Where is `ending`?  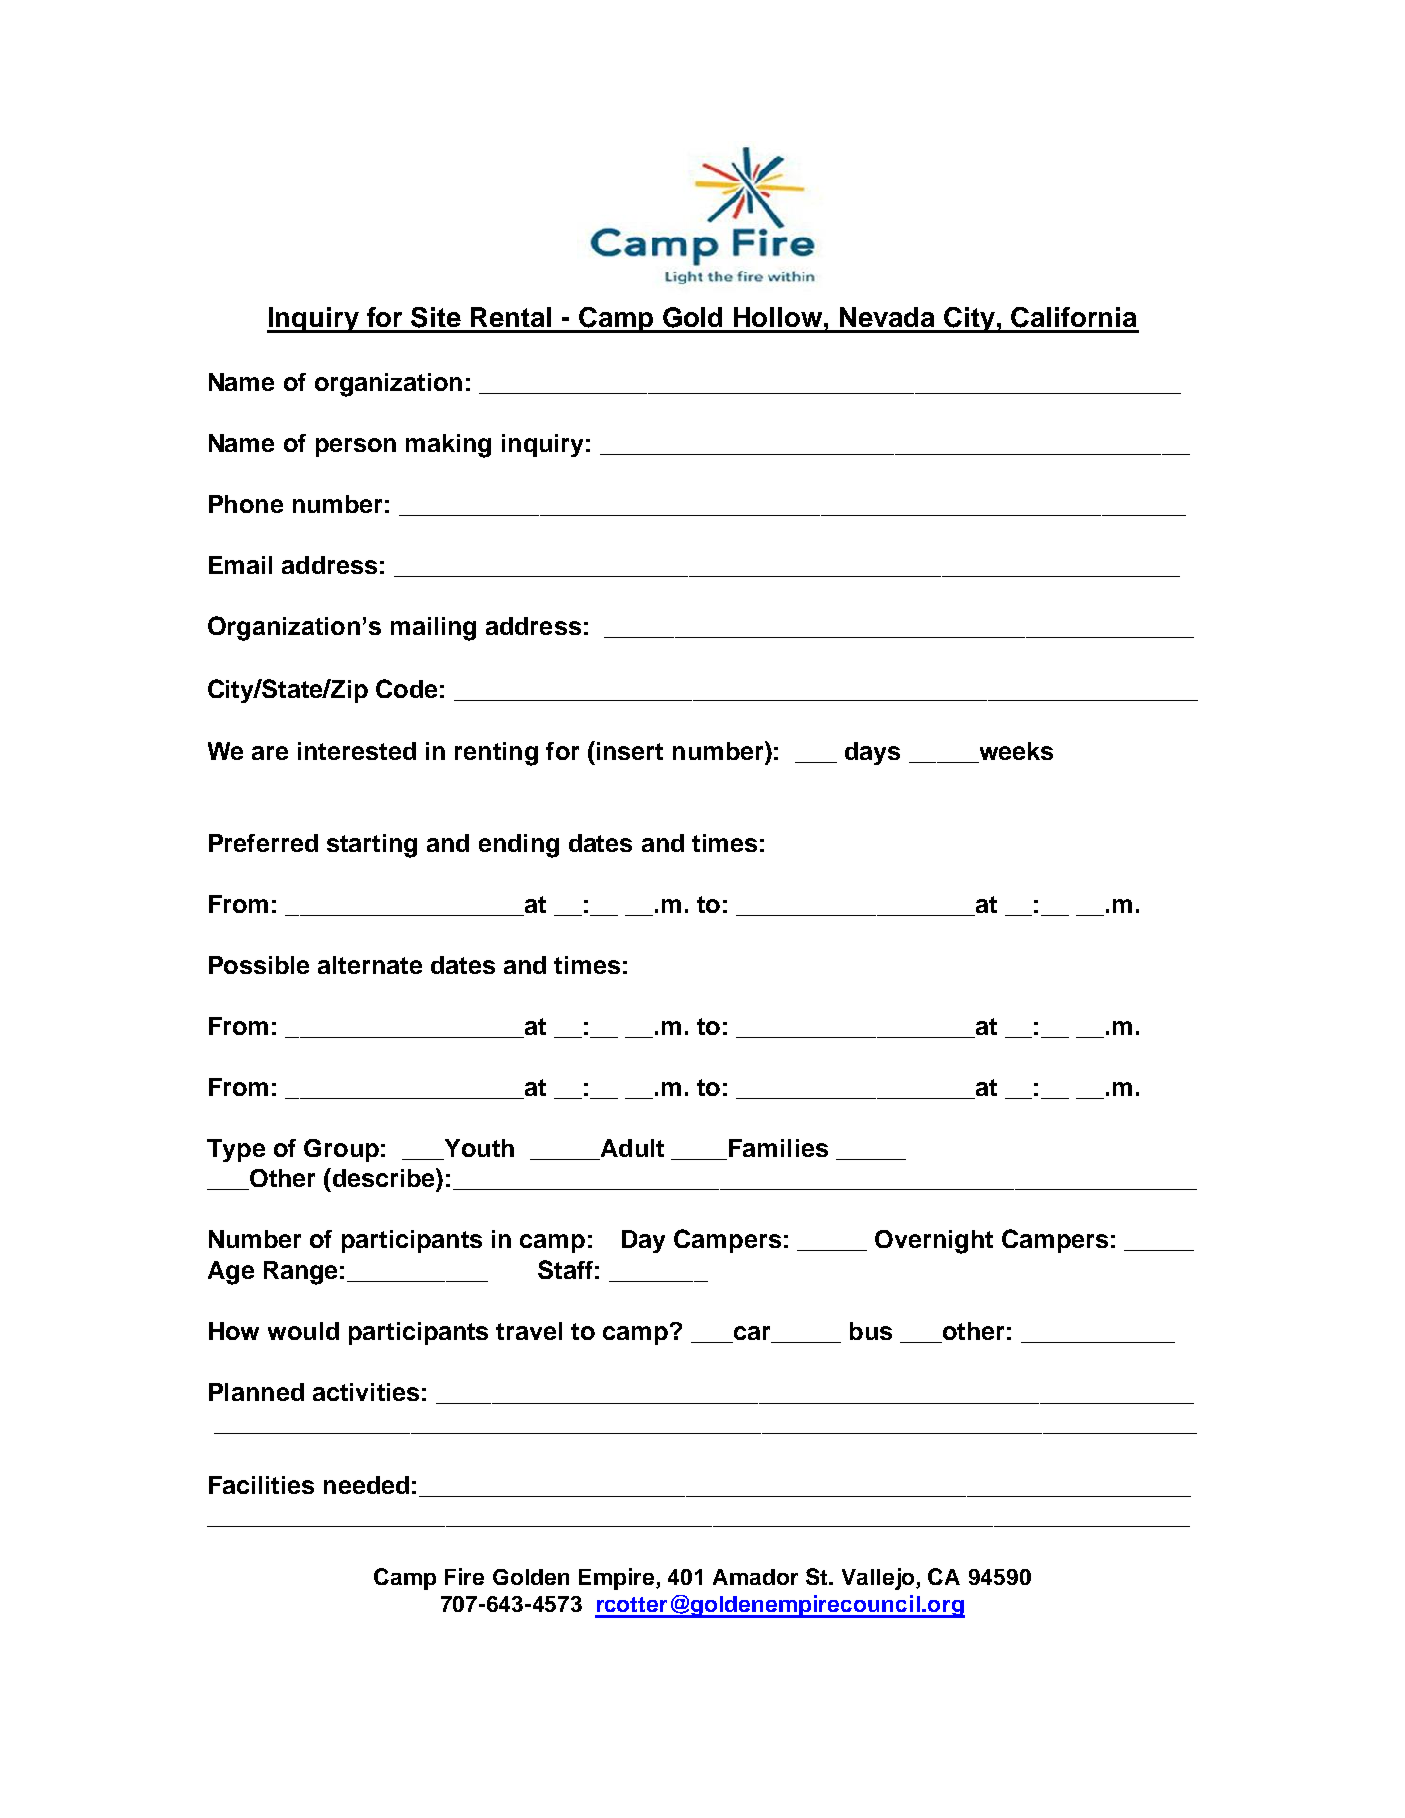
ending is located at coordinates (519, 846).
